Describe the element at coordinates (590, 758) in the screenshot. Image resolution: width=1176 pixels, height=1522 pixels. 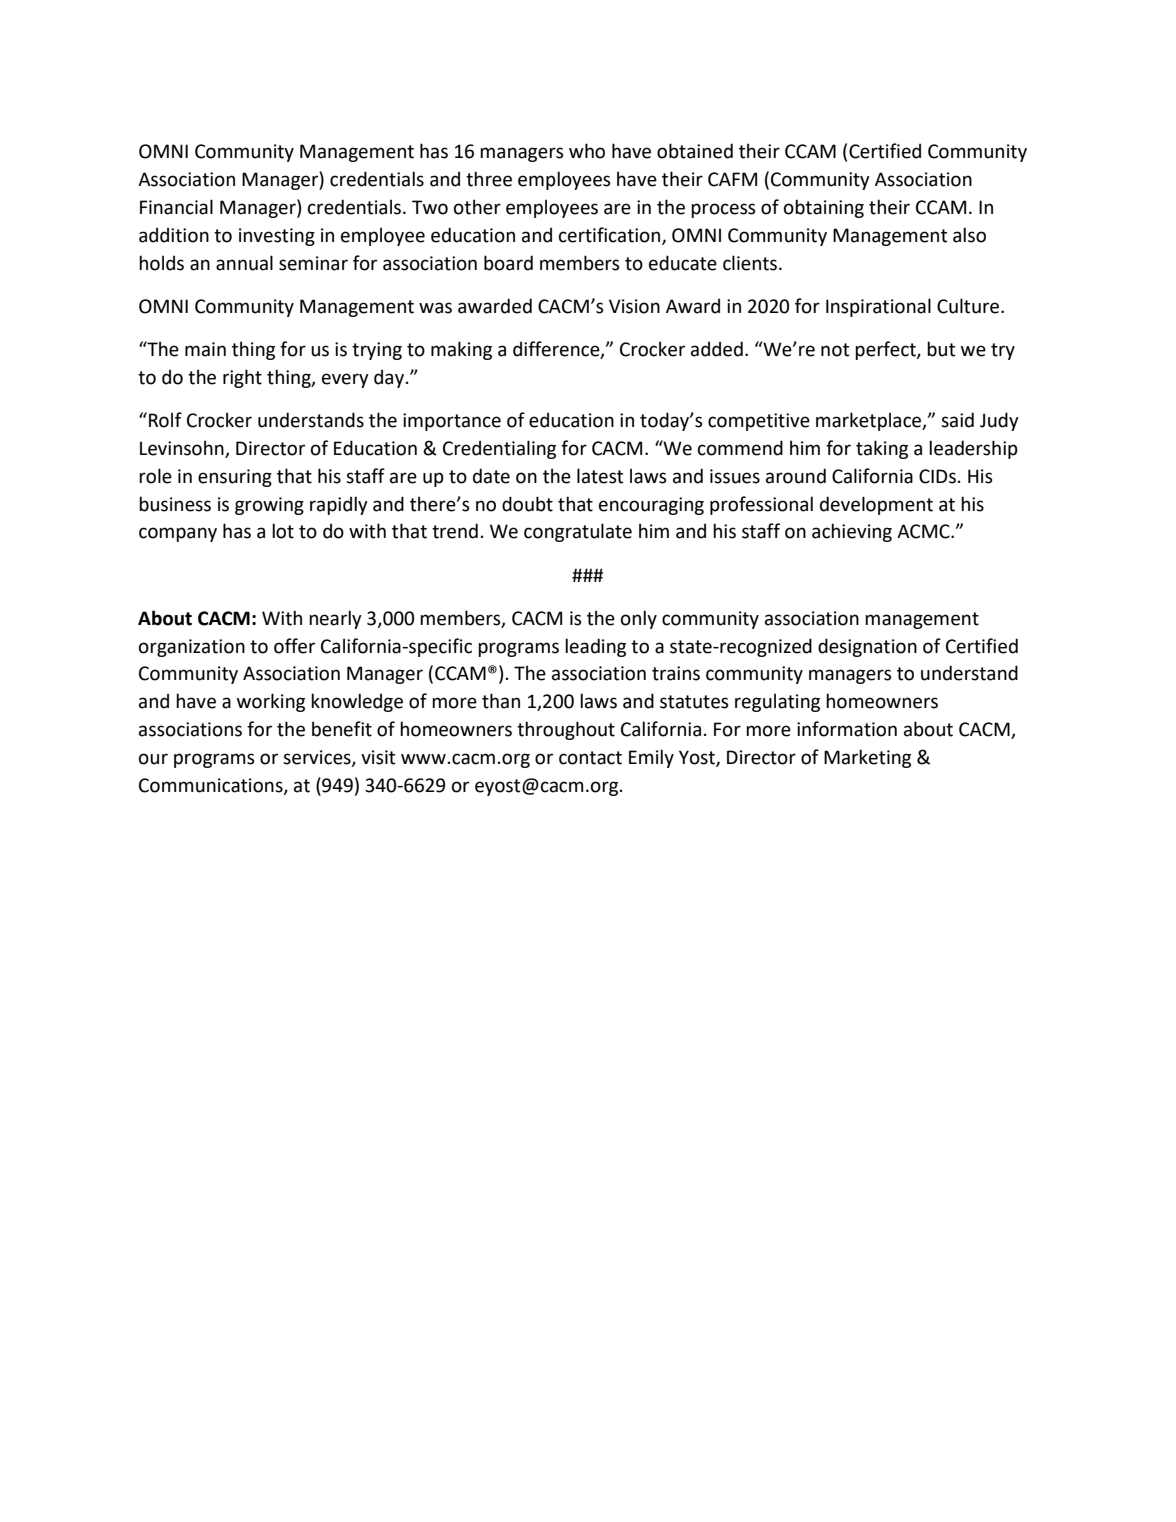
I see `contact` at that location.
